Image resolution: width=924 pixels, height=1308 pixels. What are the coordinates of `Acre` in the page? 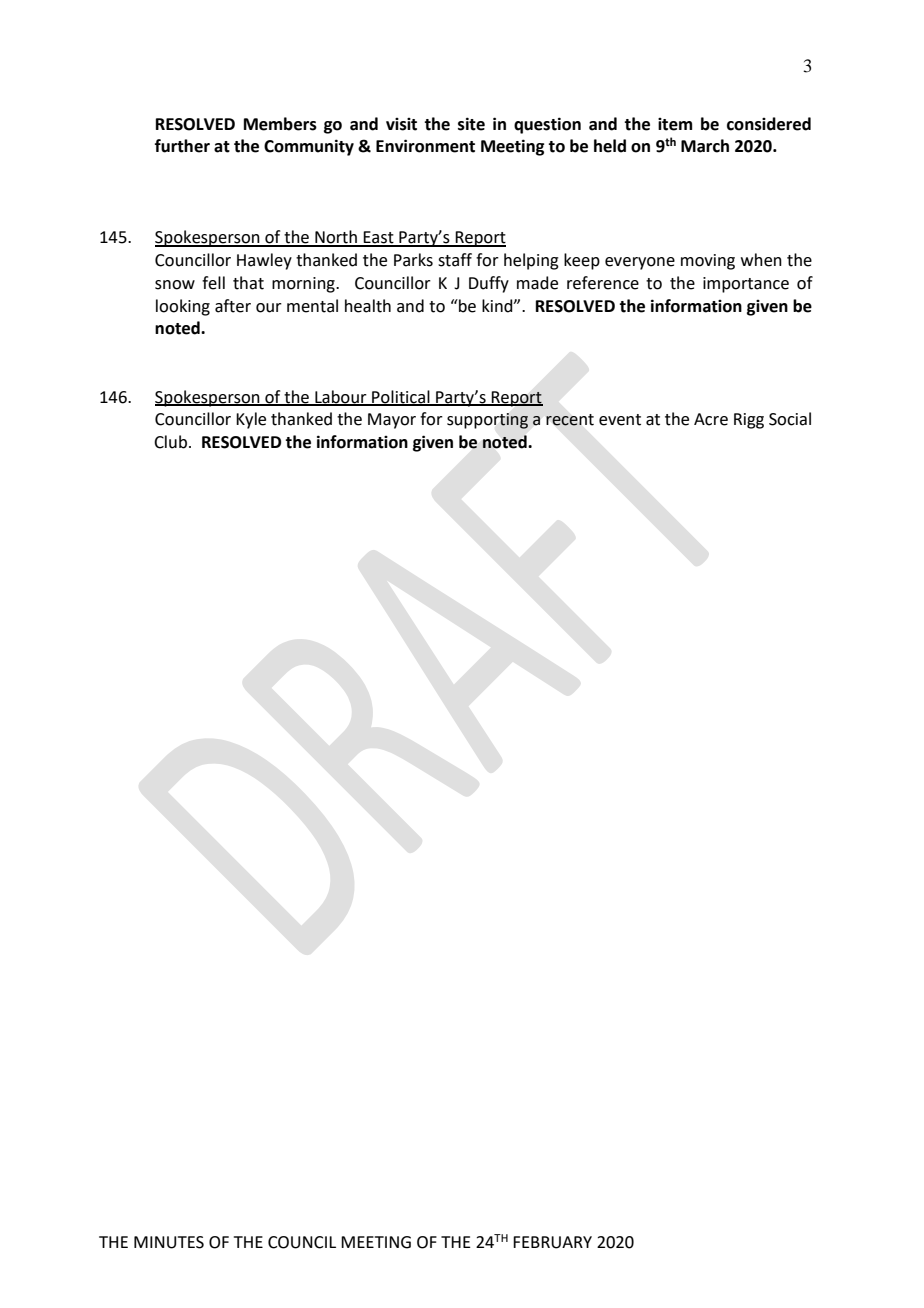 It's located at (711, 419).
